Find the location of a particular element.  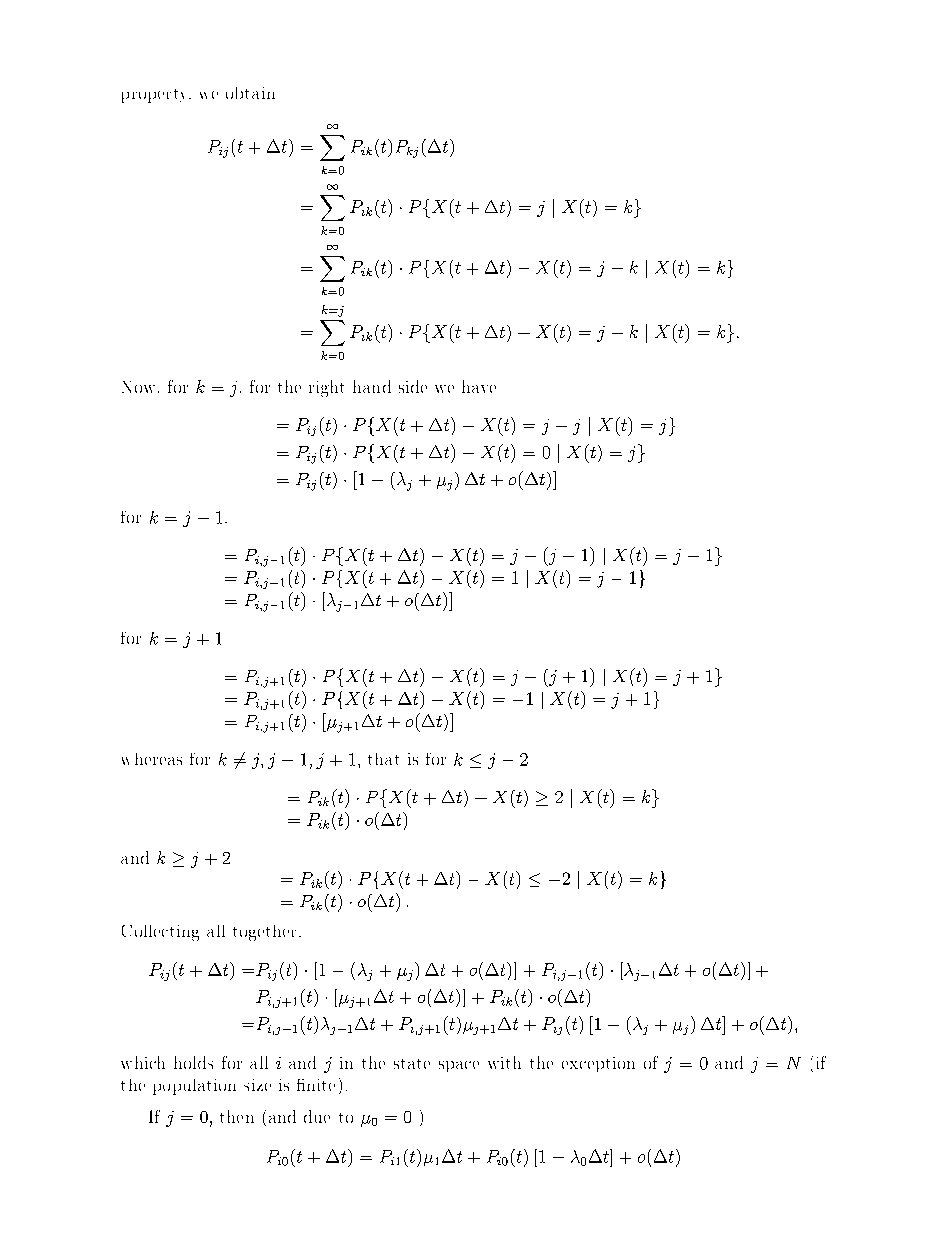

right is located at coordinates (326, 388).
